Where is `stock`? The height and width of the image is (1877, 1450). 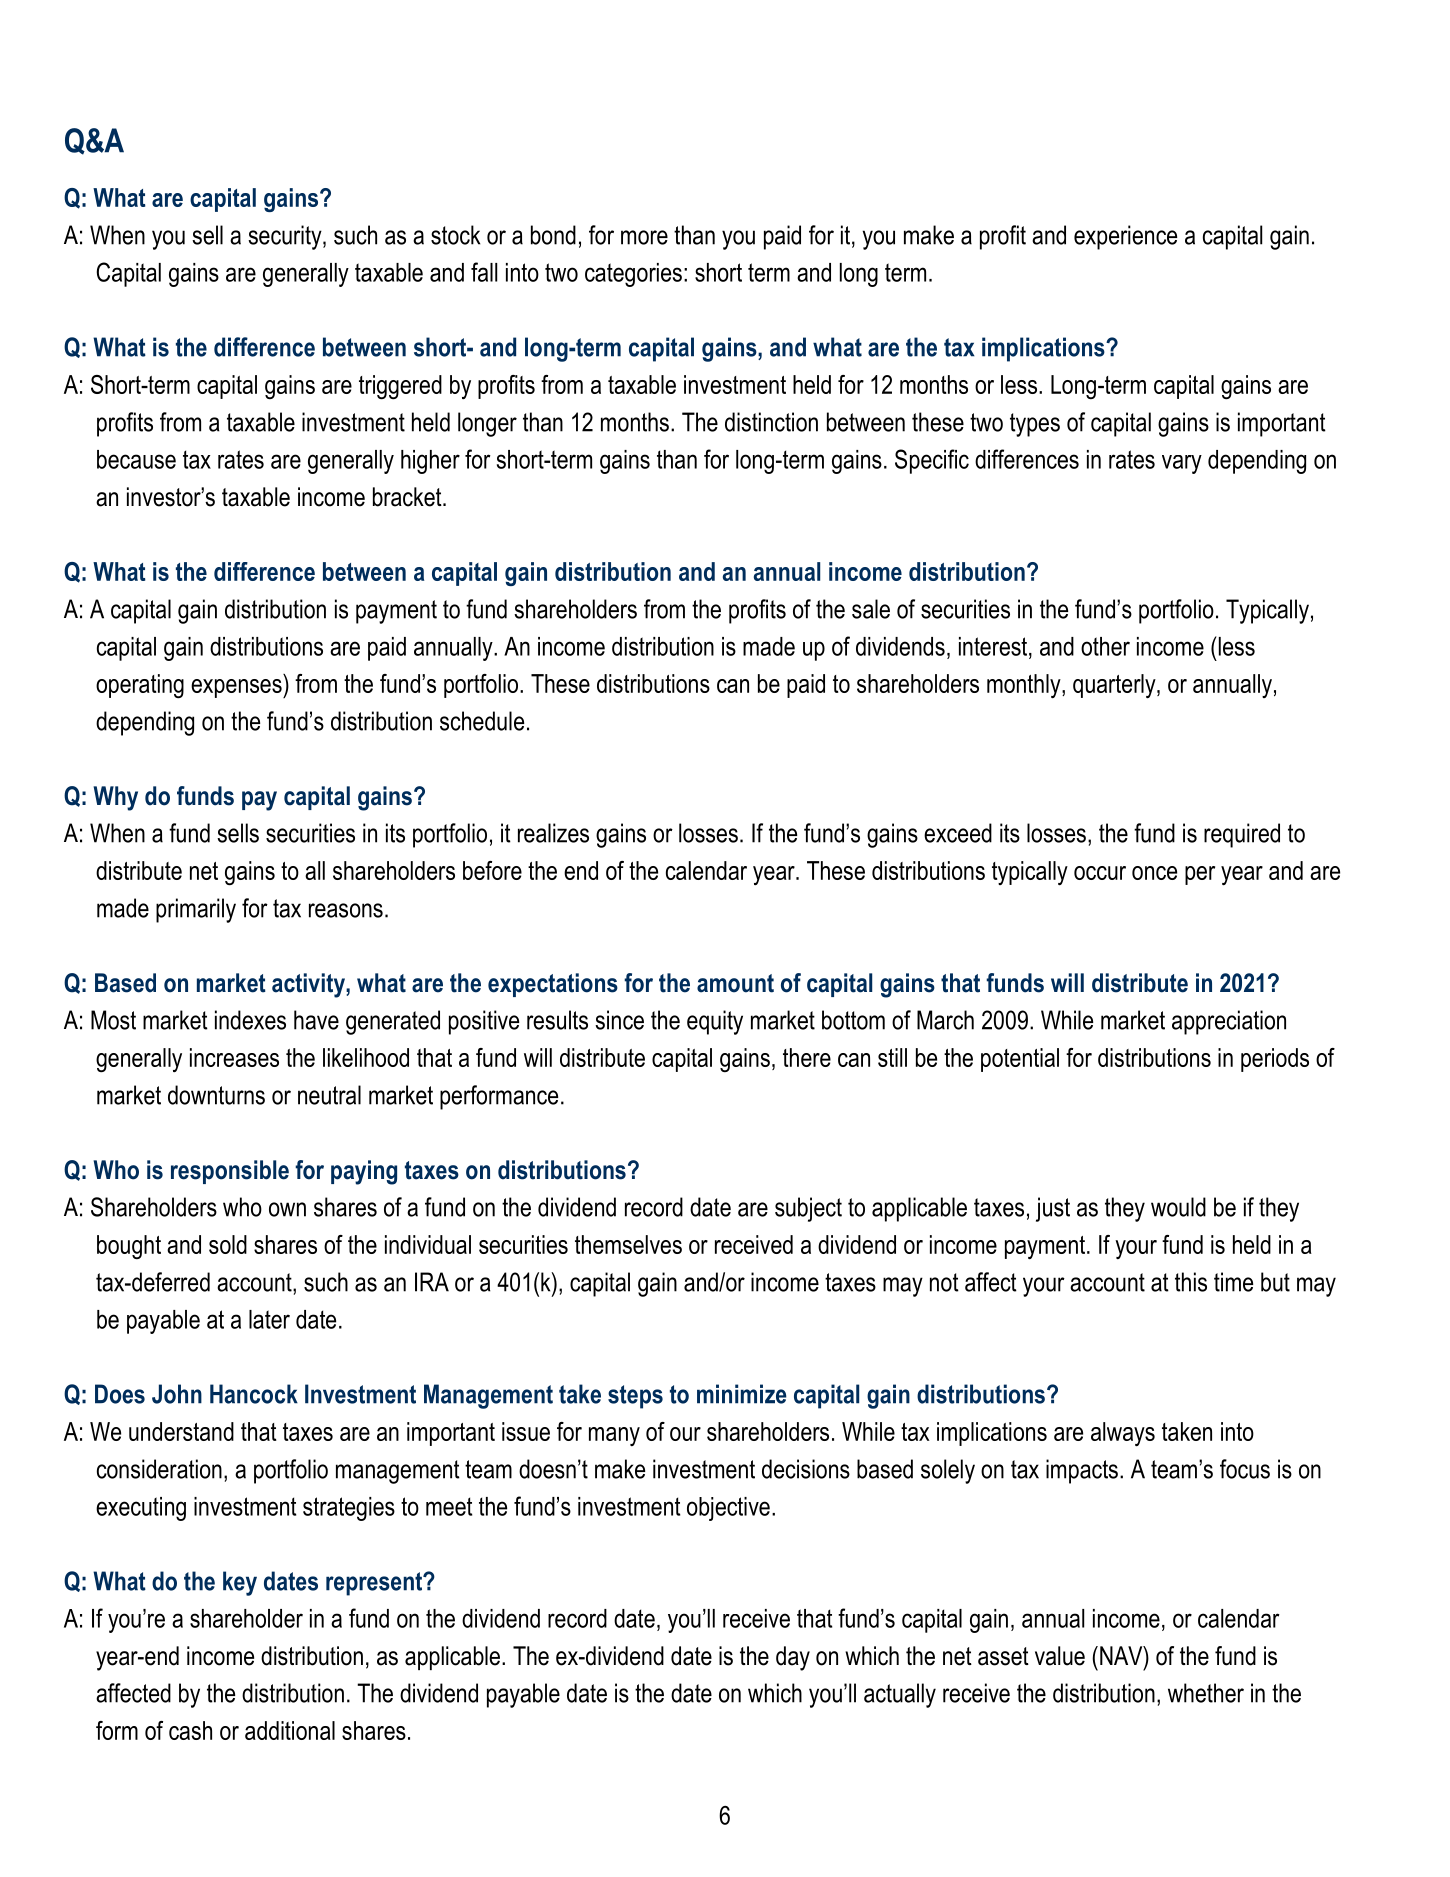
stock is located at coordinates (455, 235).
